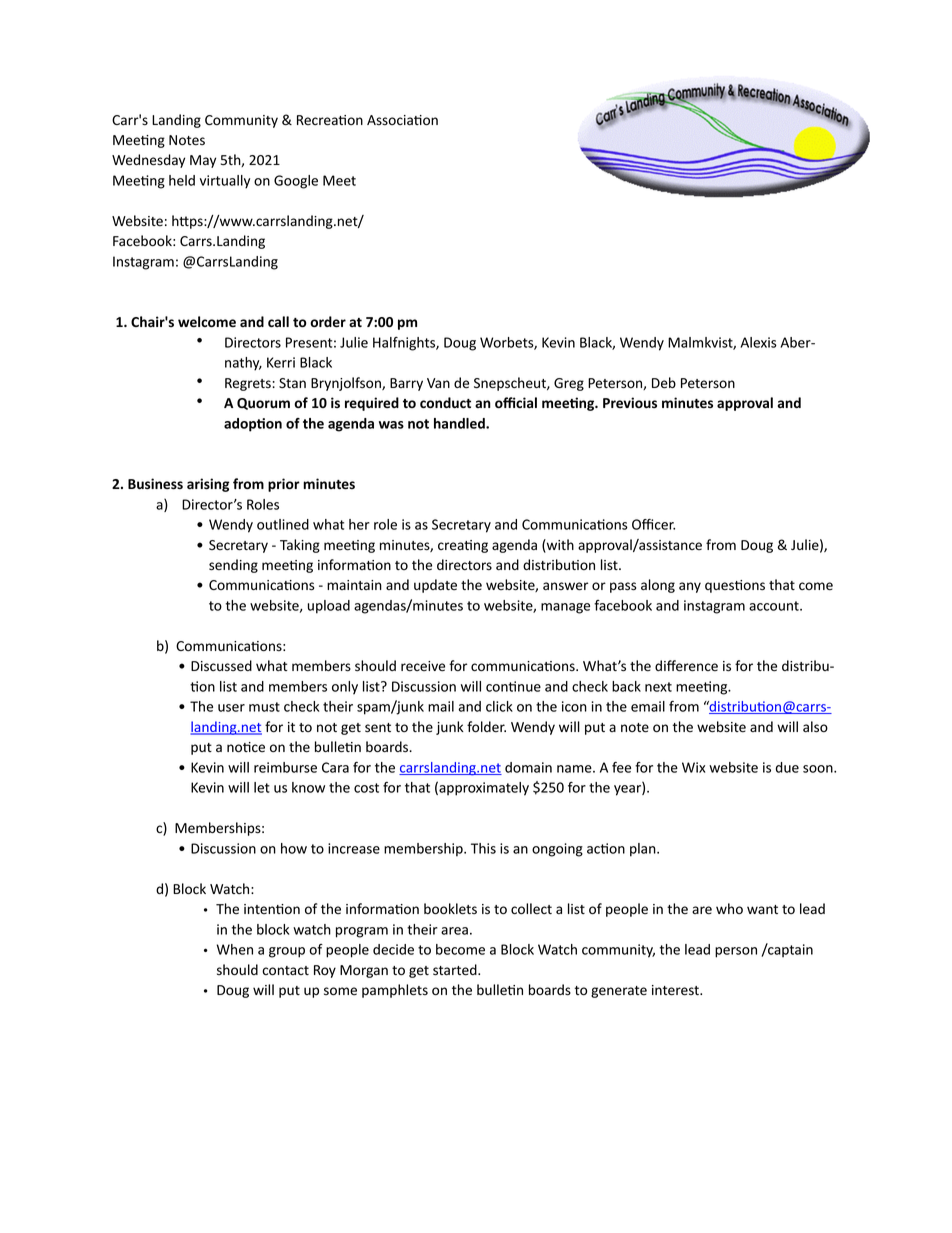 Image resolution: width=952 pixels, height=1233 pixels. Describe the element at coordinates (225, 182) in the page. I see `virtually` at that location.
